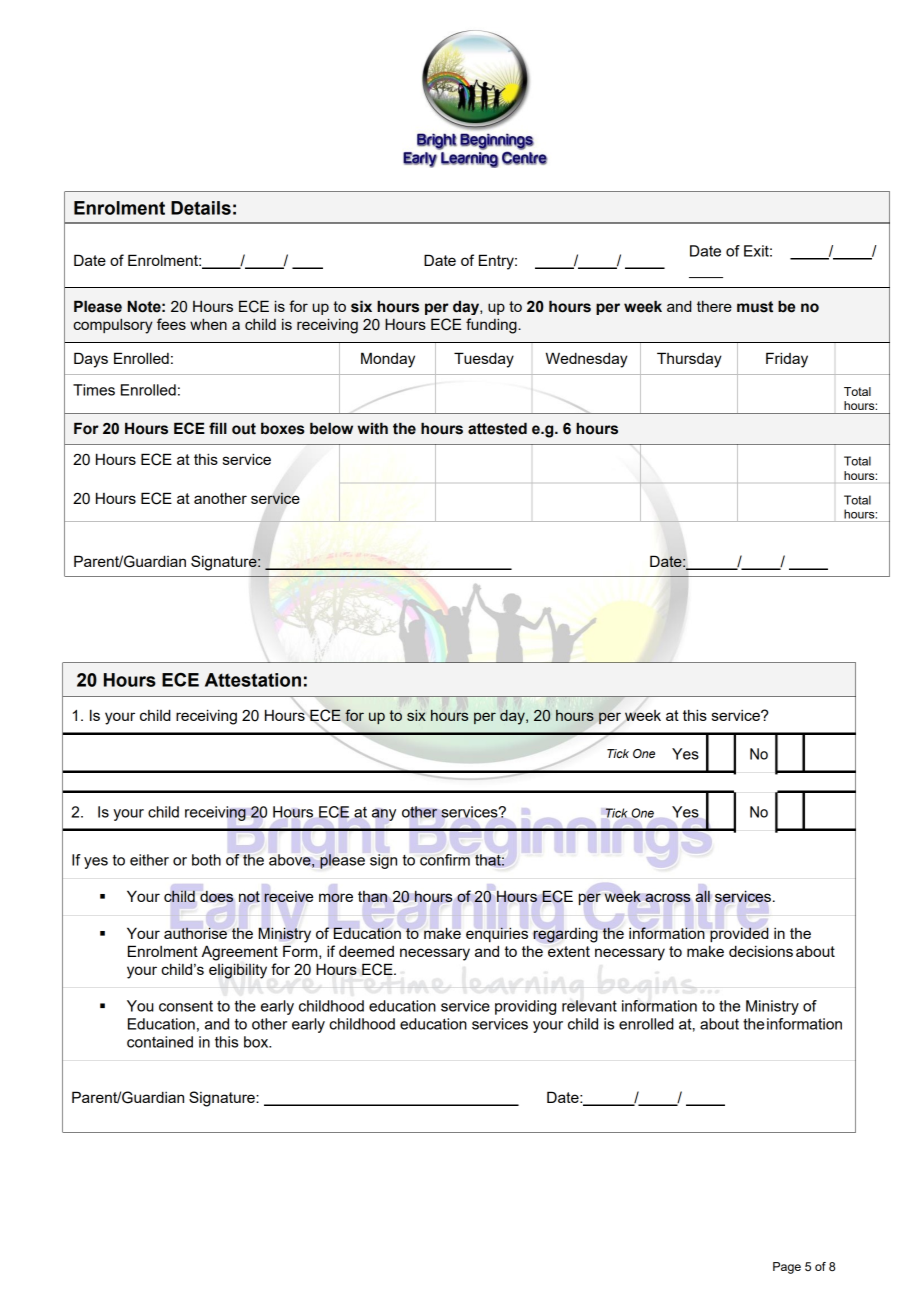 The height and width of the screenshot is (1308, 924). Describe the element at coordinates (714, 306) in the screenshot. I see `there` at that location.
